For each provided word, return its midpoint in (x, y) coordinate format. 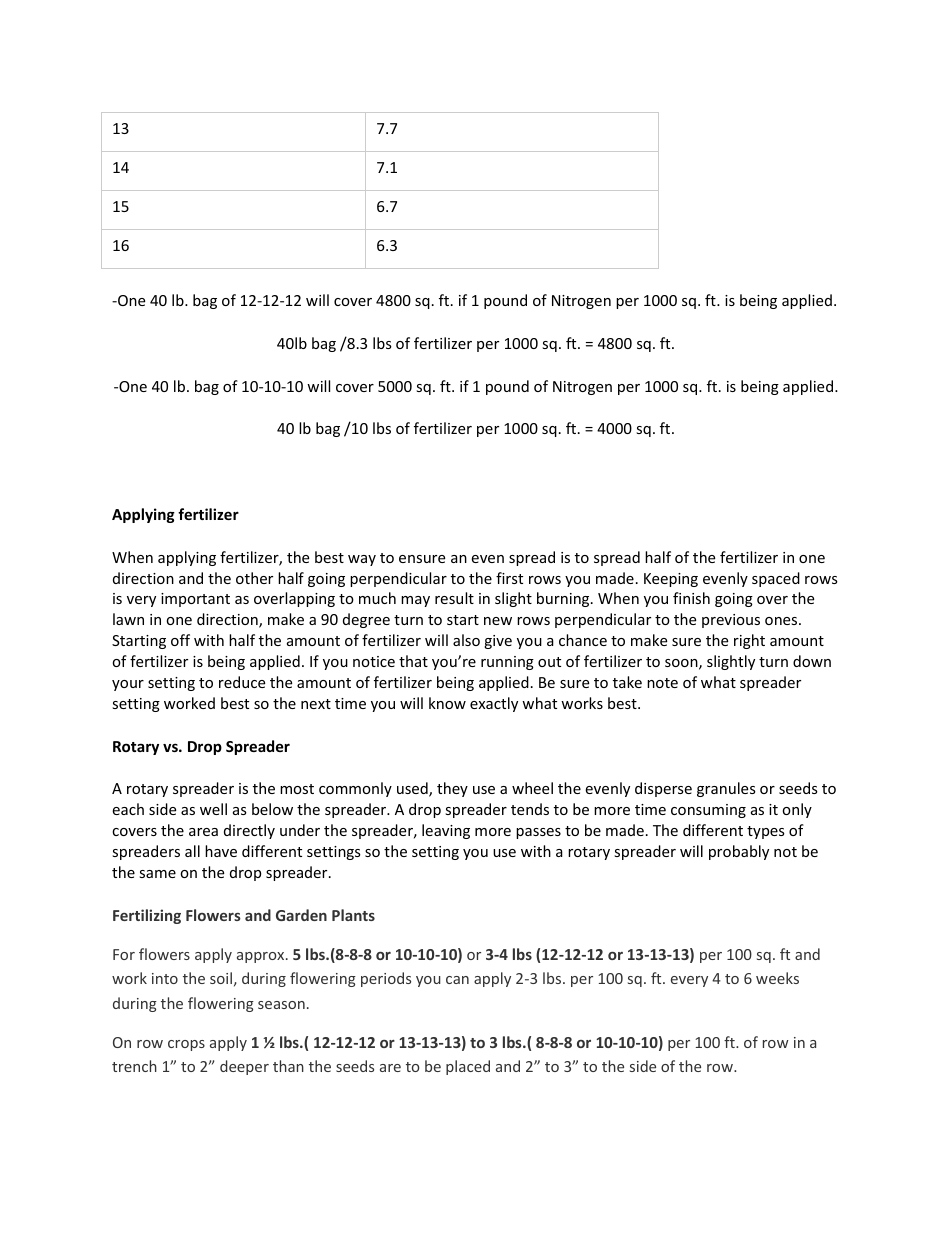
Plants (353, 915)
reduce (242, 682)
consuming (708, 811)
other (254, 578)
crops (186, 1045)
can (457, 980)
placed (468, 1067)
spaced (776, 579)
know (447, 703)
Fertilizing (147, 916)
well (213, 809)
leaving (446, 831)
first (509, 578)
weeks (777, 978)
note (662, 683)
